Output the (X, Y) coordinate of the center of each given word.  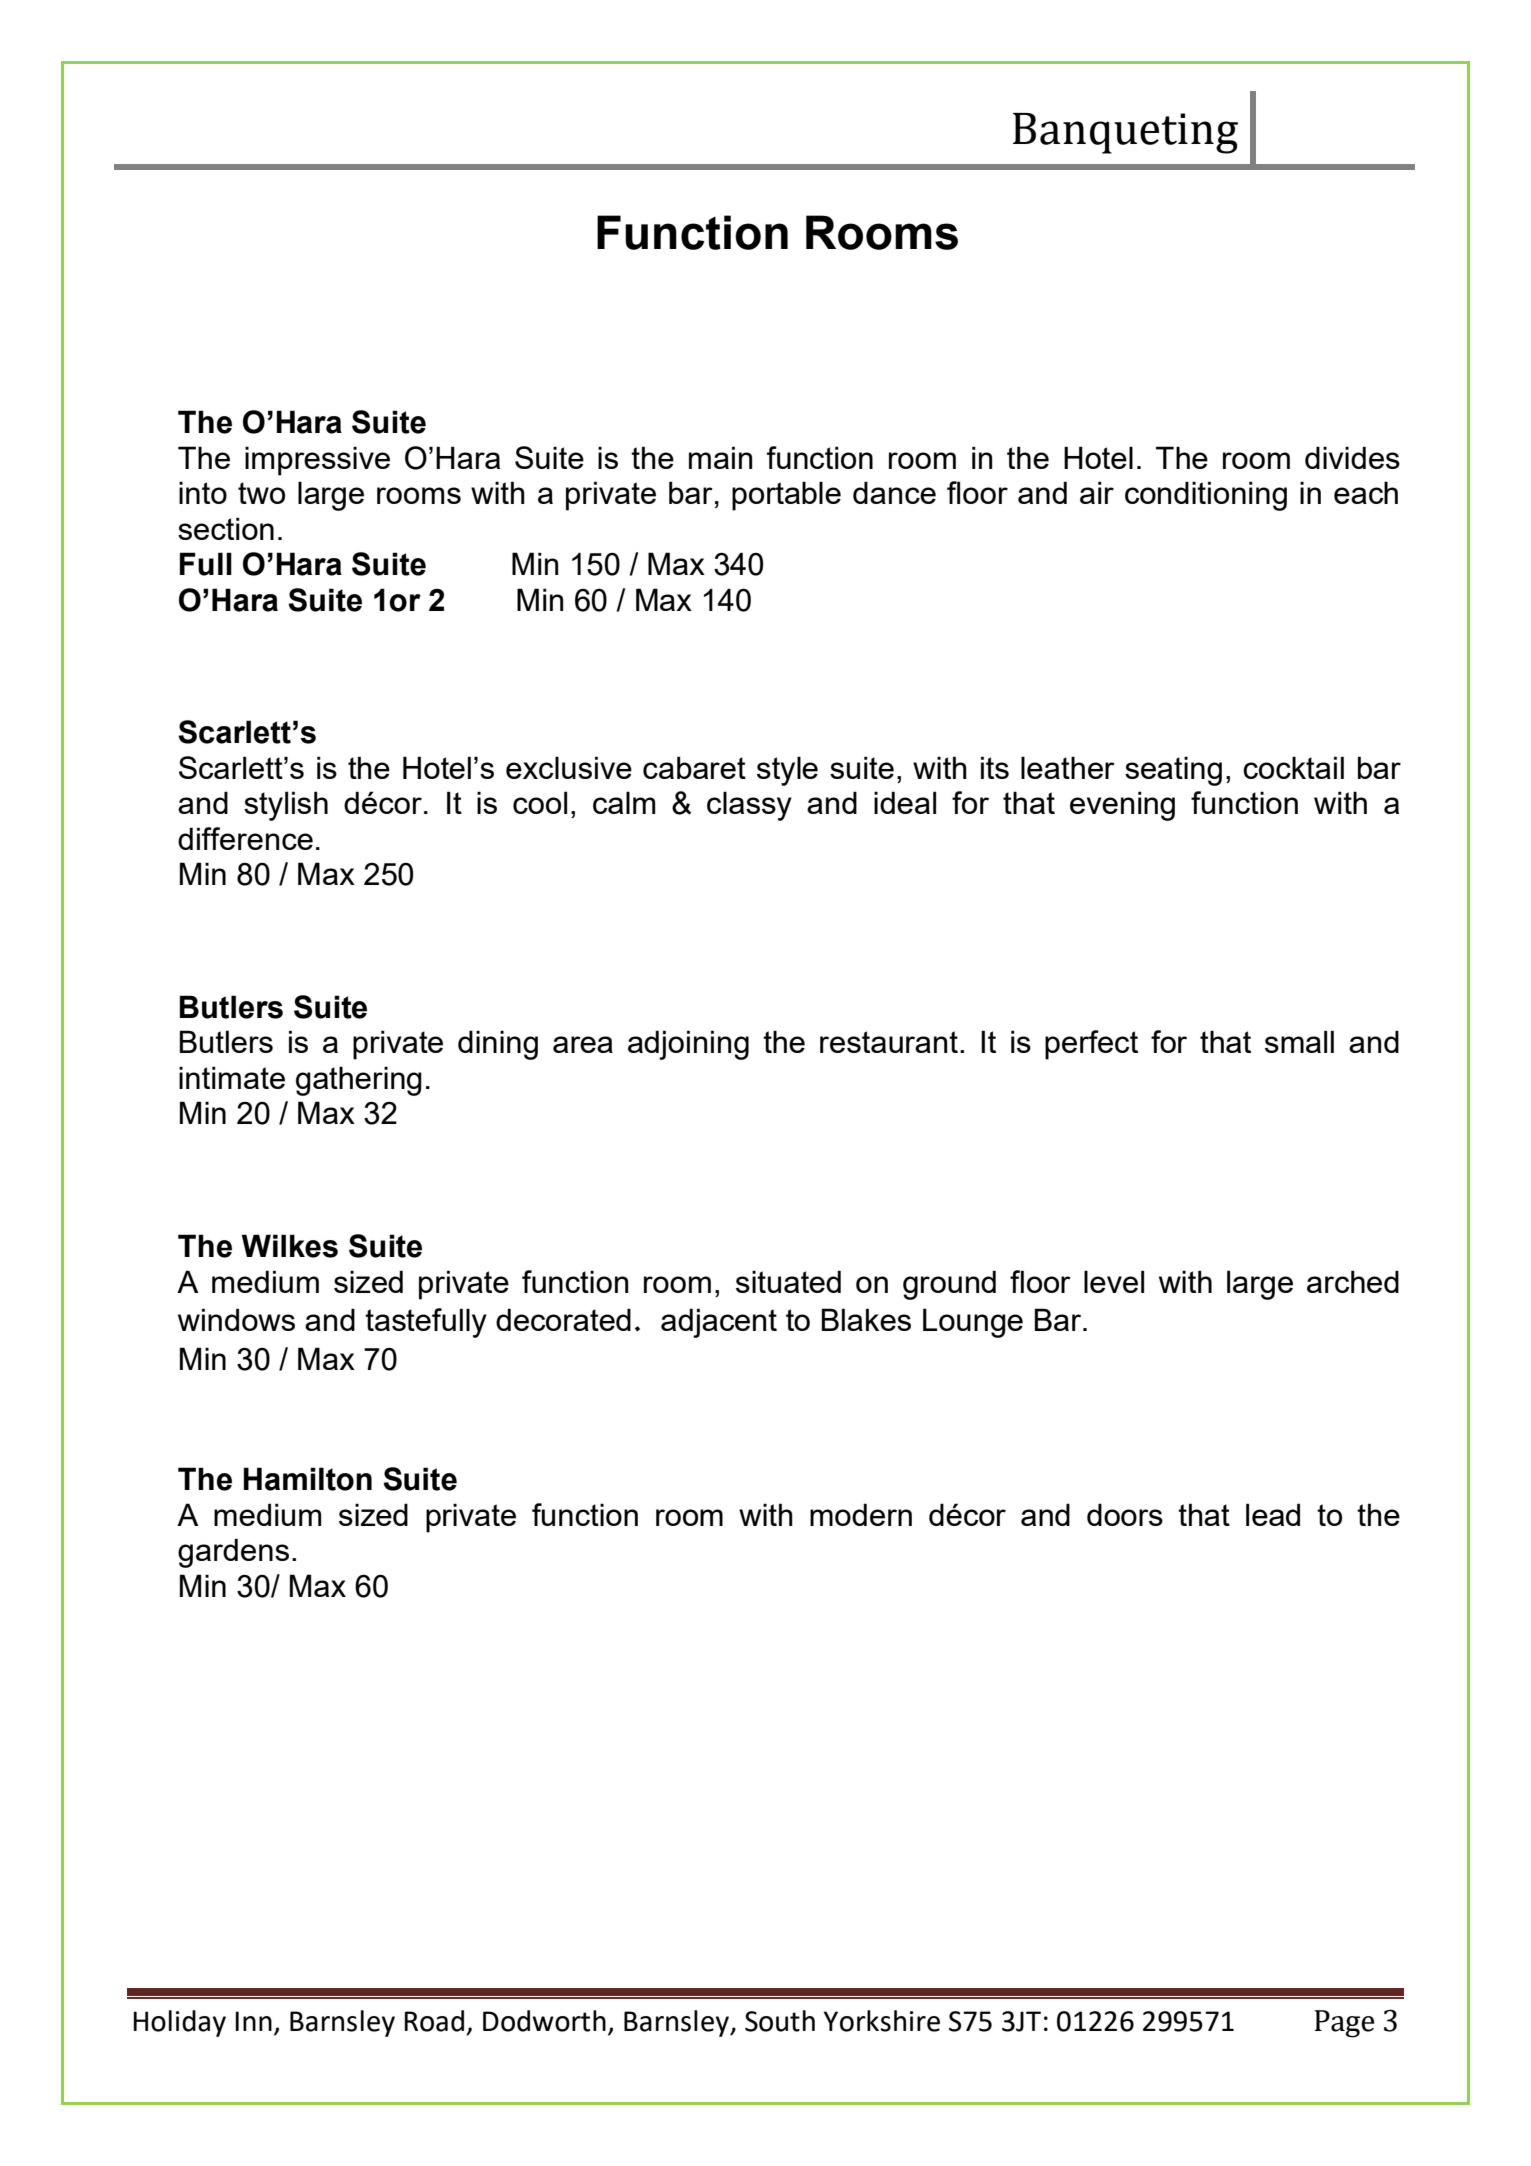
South (780, 2021)
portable (786, 496)
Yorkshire (882, 2021)
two (261, 493)
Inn (253, 2021)
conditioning (1206, 496)
